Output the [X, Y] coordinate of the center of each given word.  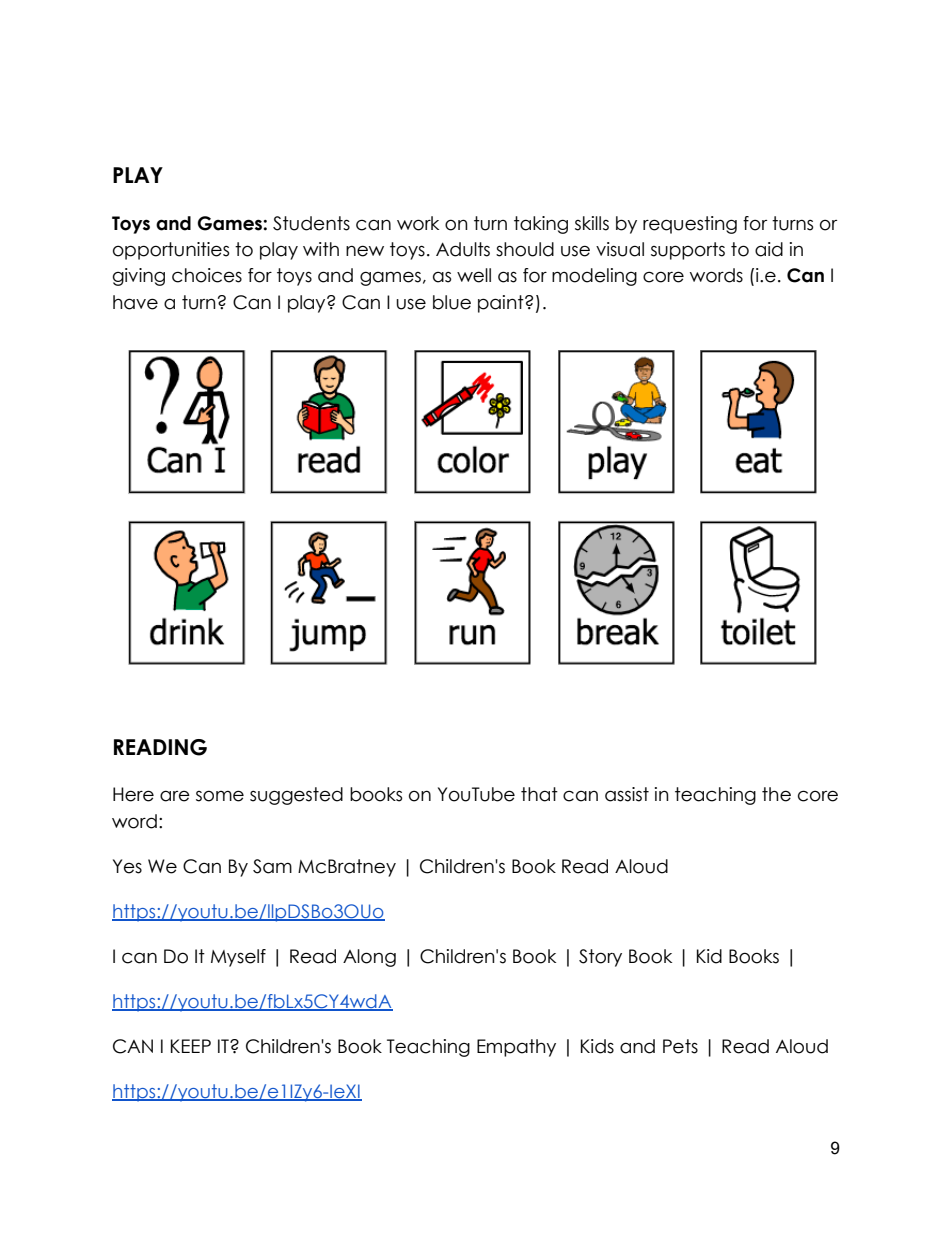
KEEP [191, 1046]
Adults [463, 249]
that [539, 794]
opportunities [171, 251]
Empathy [516, 1048]
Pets [680, 1046]
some [220, 796]
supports [688, 251]
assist [627, 794]
